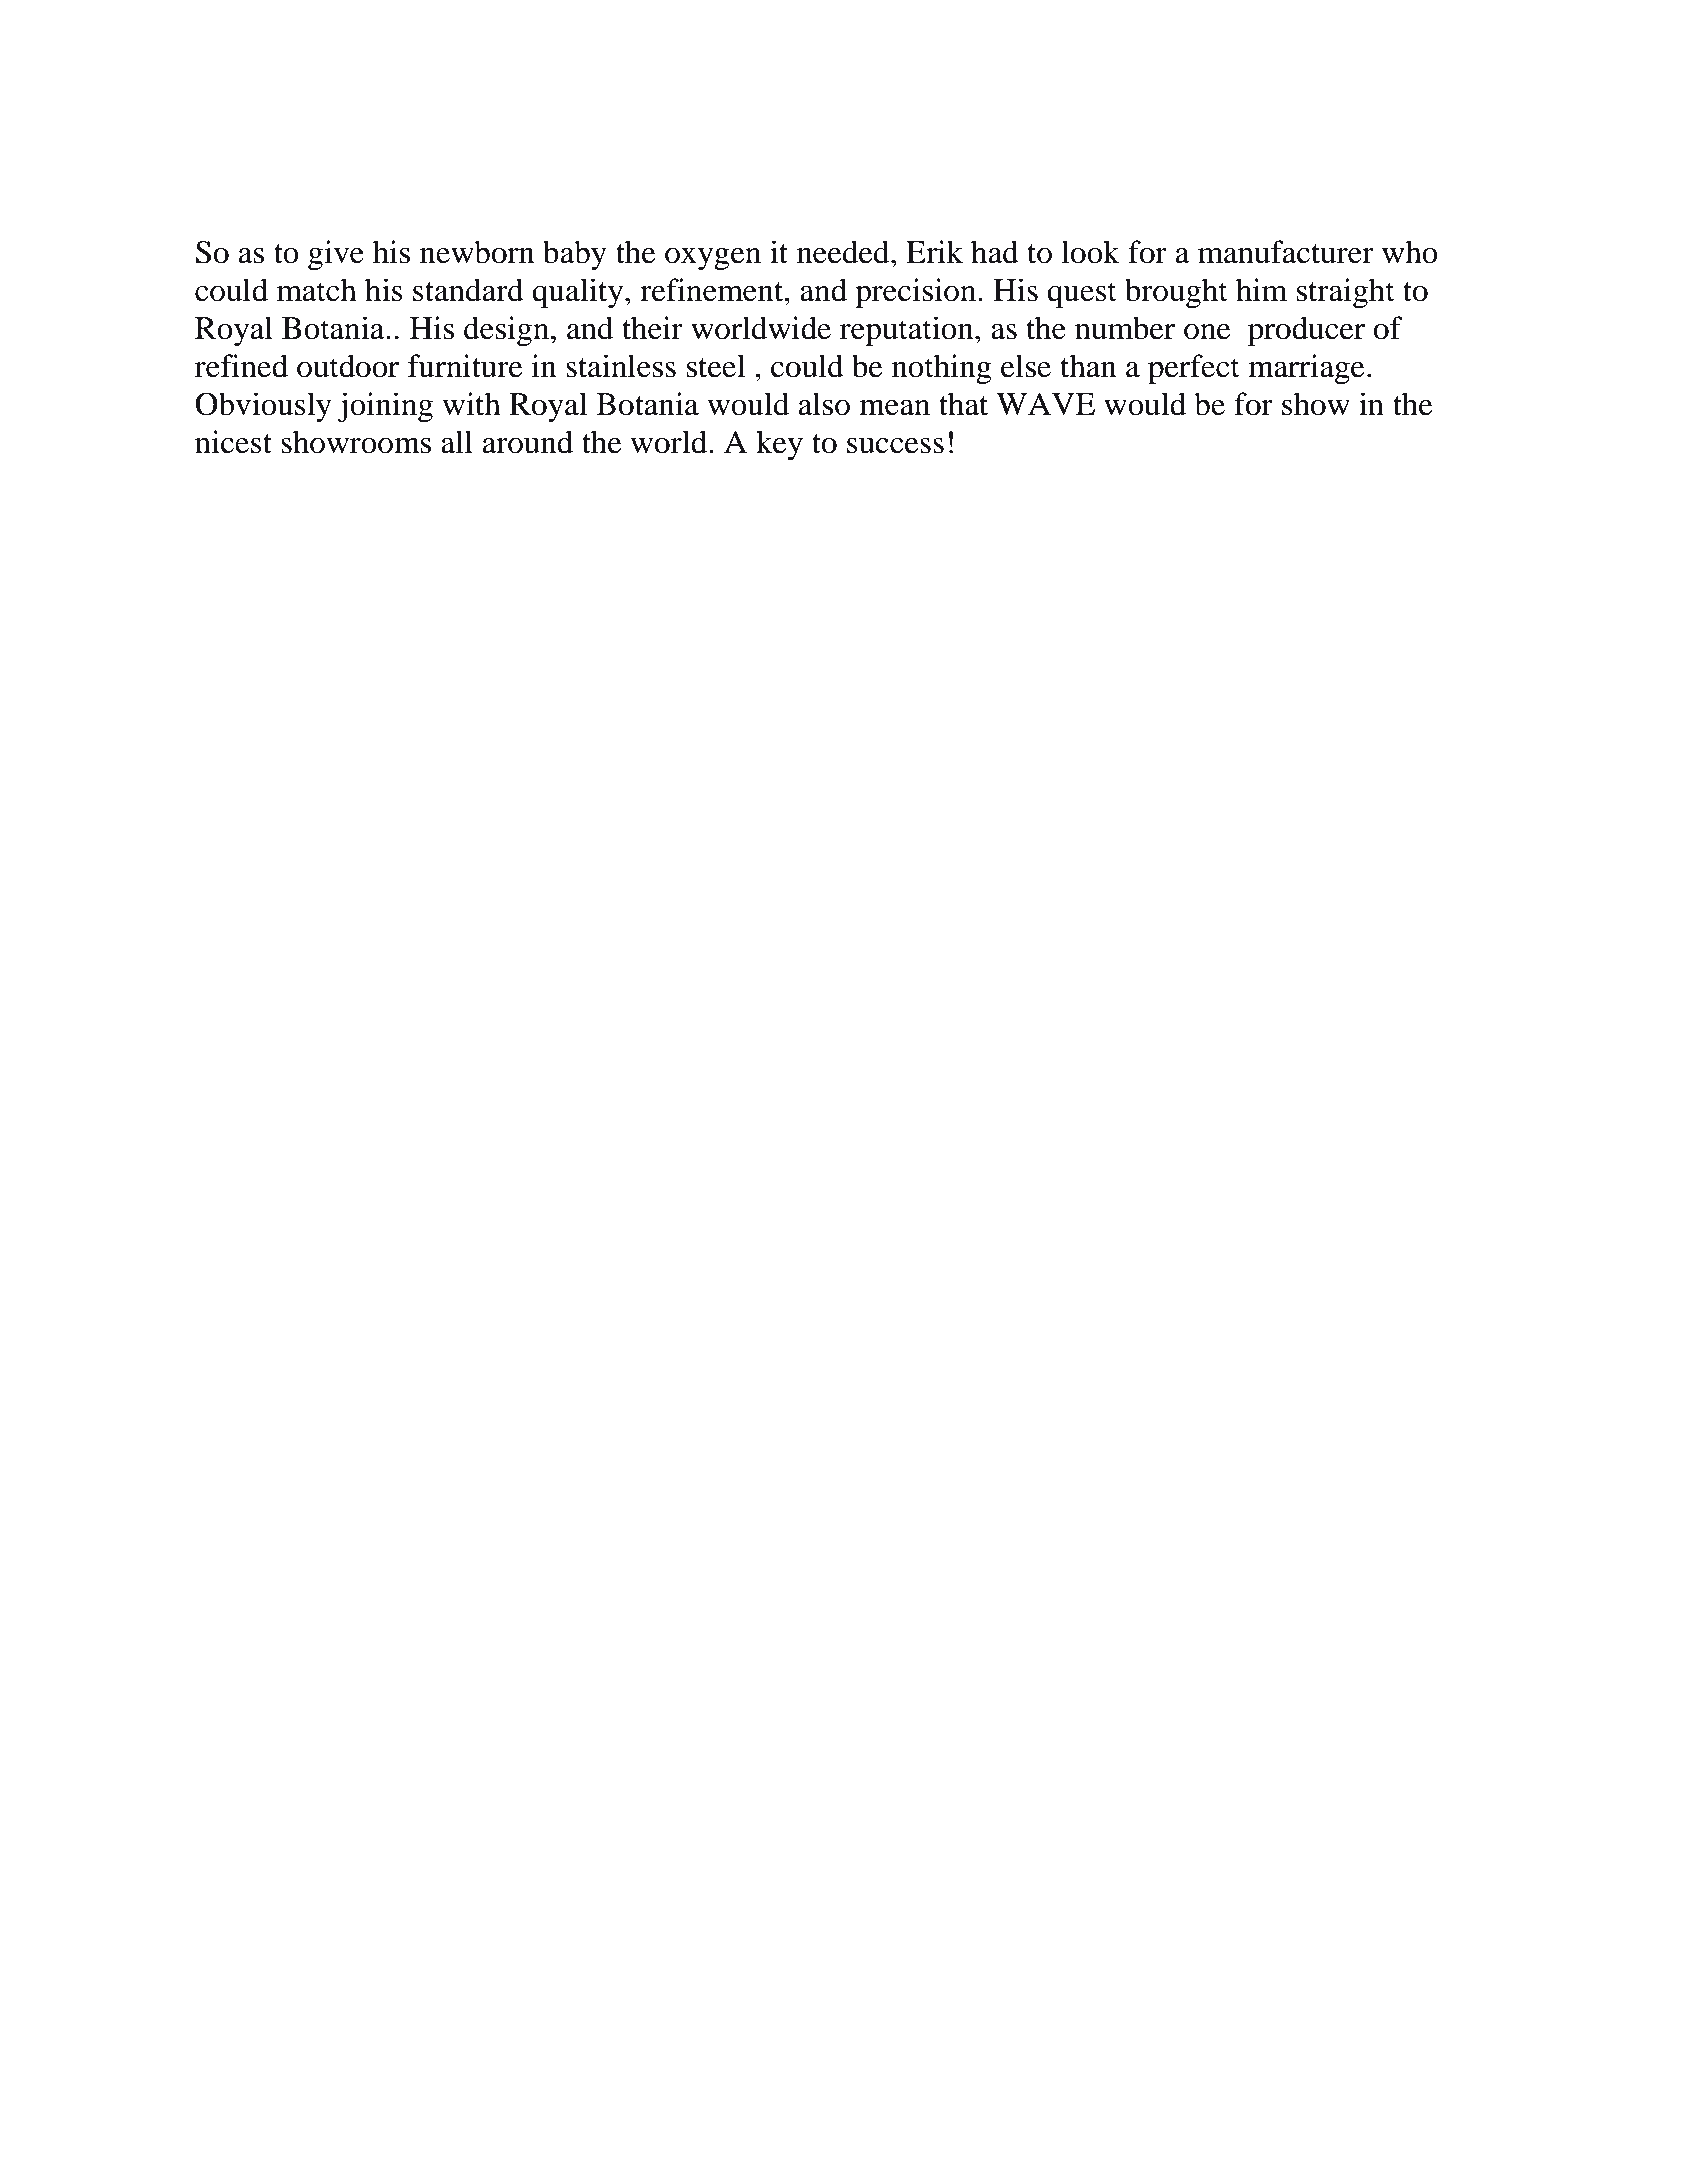 This document has height=2179, width=1683. Describe the element at coordinates (336, 255) in the document. I see `give` at that location.
